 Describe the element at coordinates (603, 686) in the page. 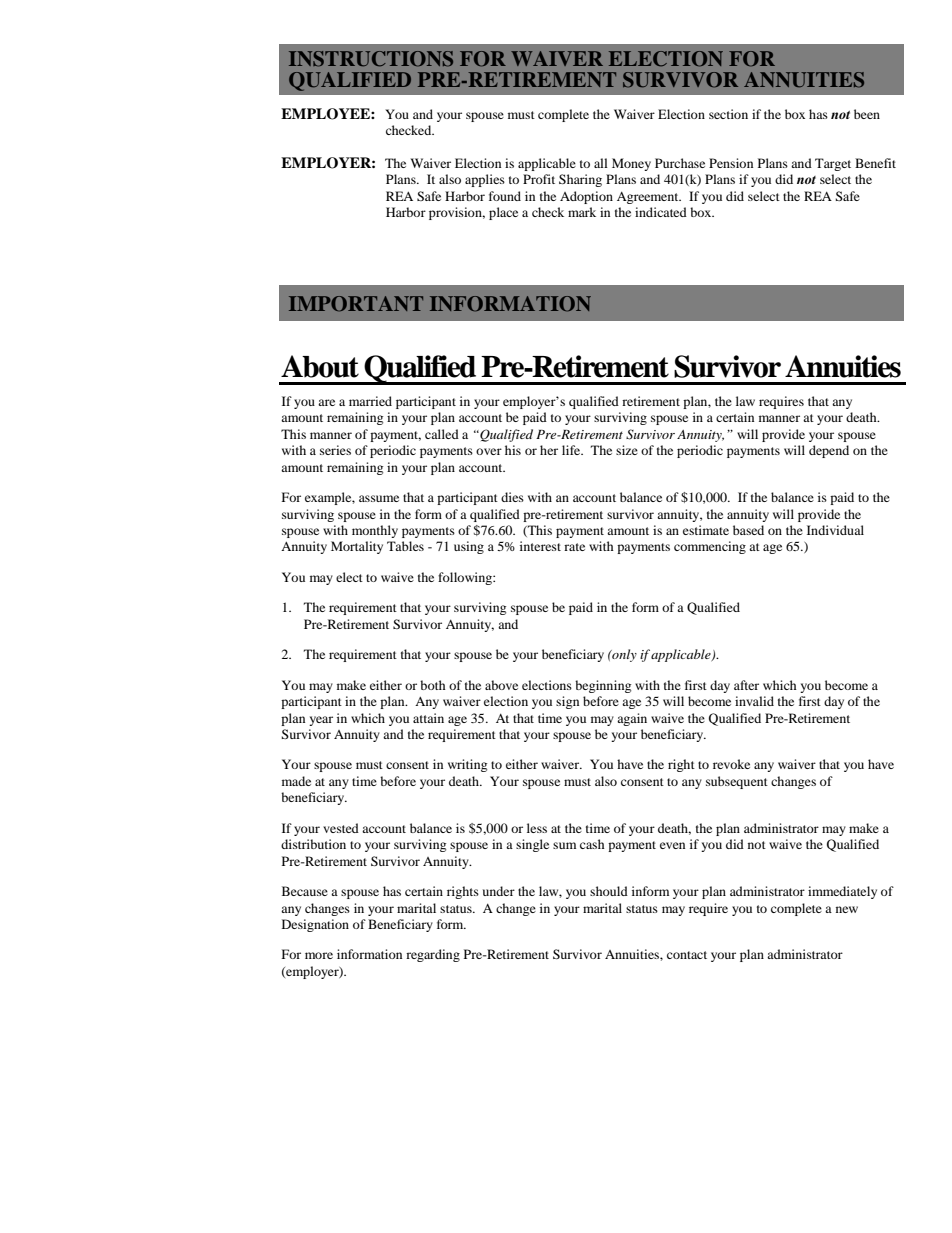

I see `beginning` at that location.
